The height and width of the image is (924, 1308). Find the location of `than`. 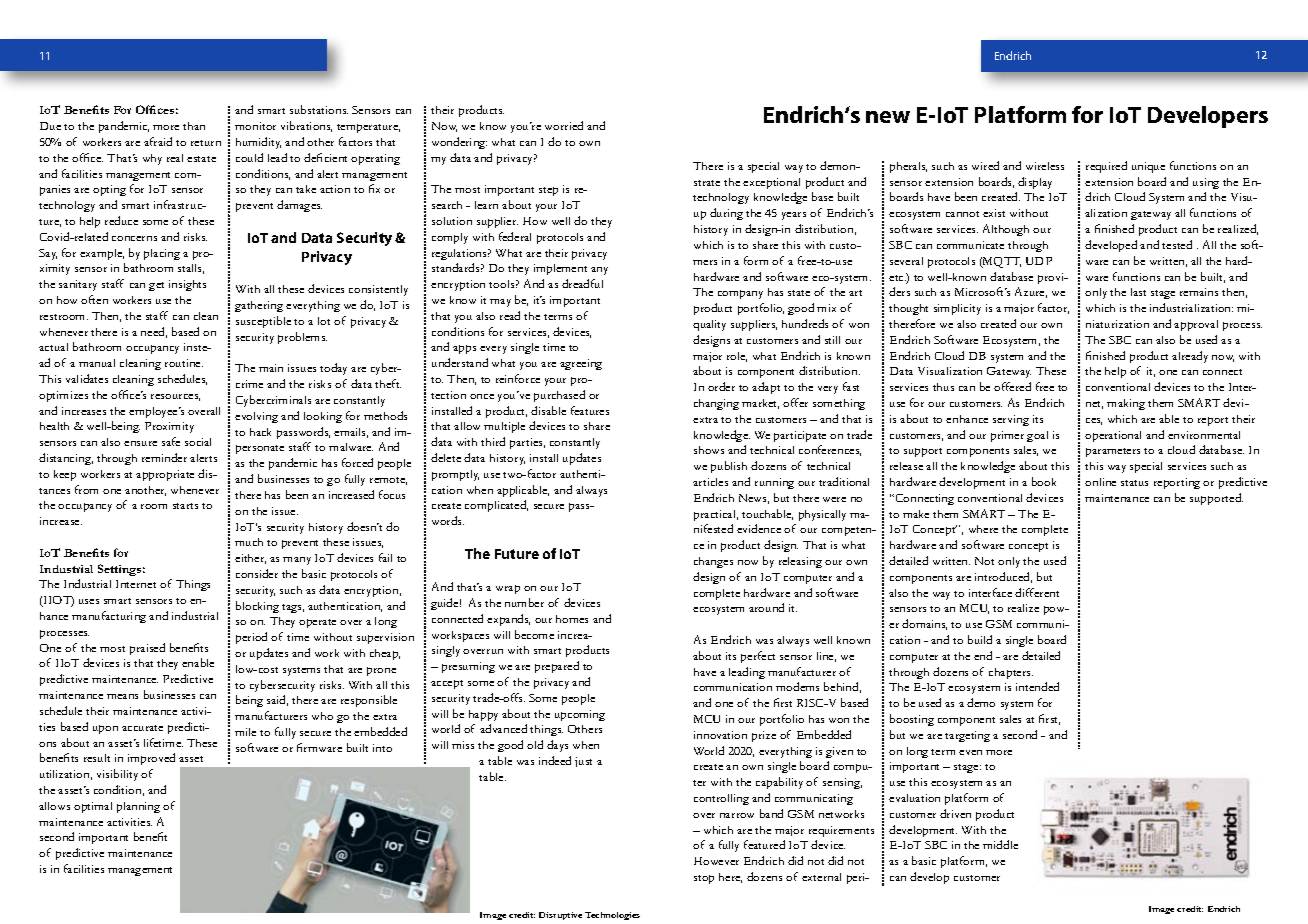

than is located at coordinates (194, 126).
